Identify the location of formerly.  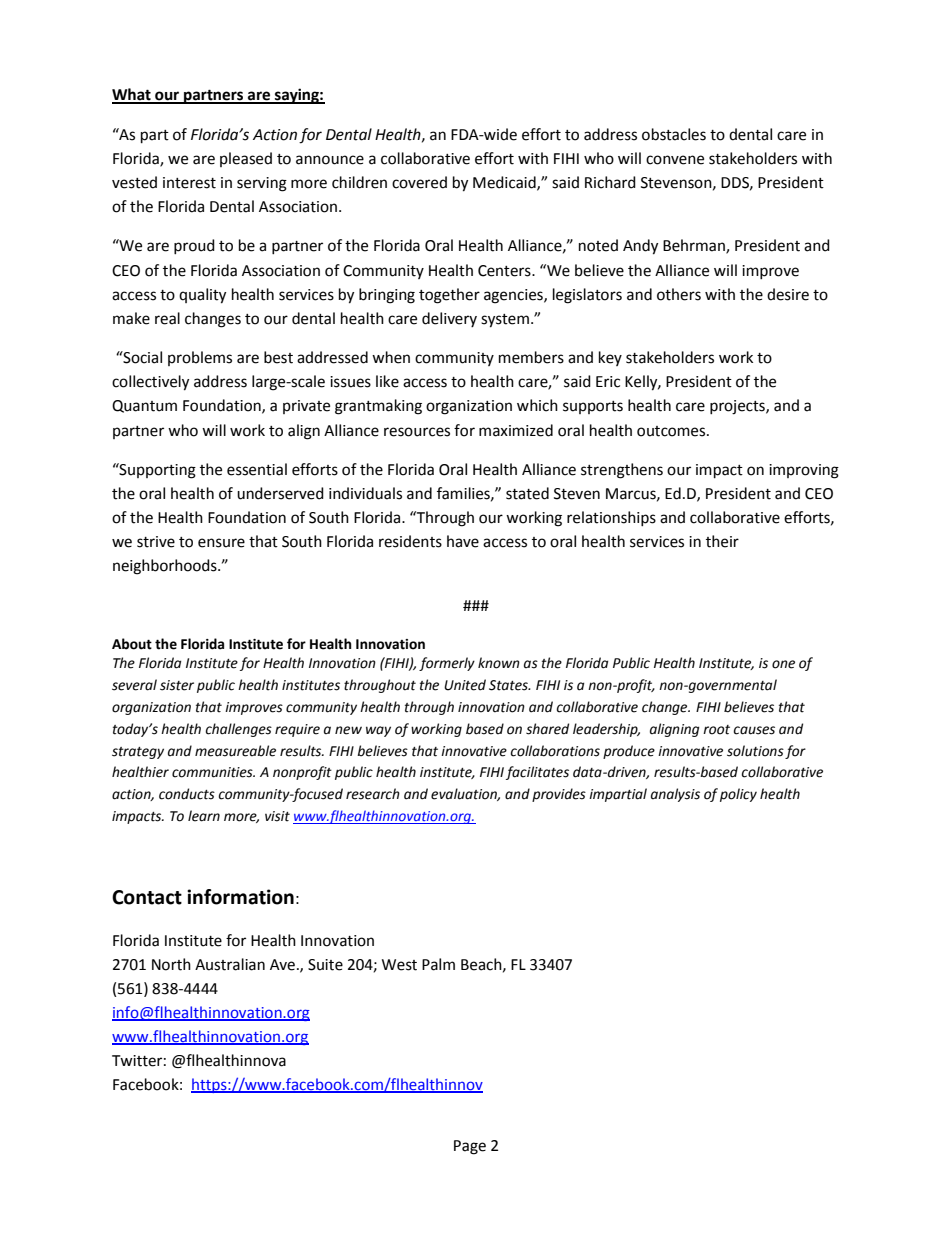
(447, 664).
